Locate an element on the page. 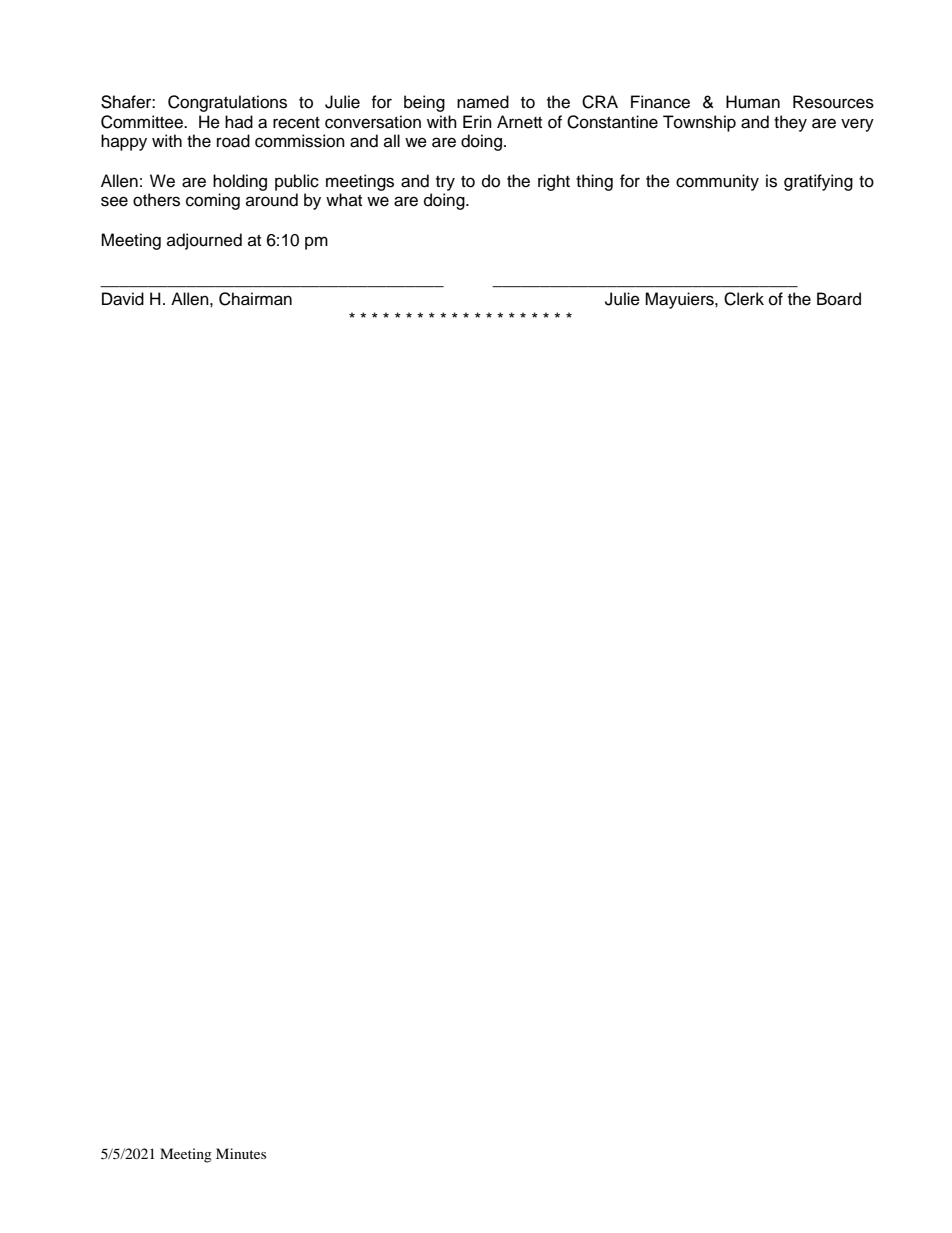  Minutes is located at coordinates (241, 1153).
